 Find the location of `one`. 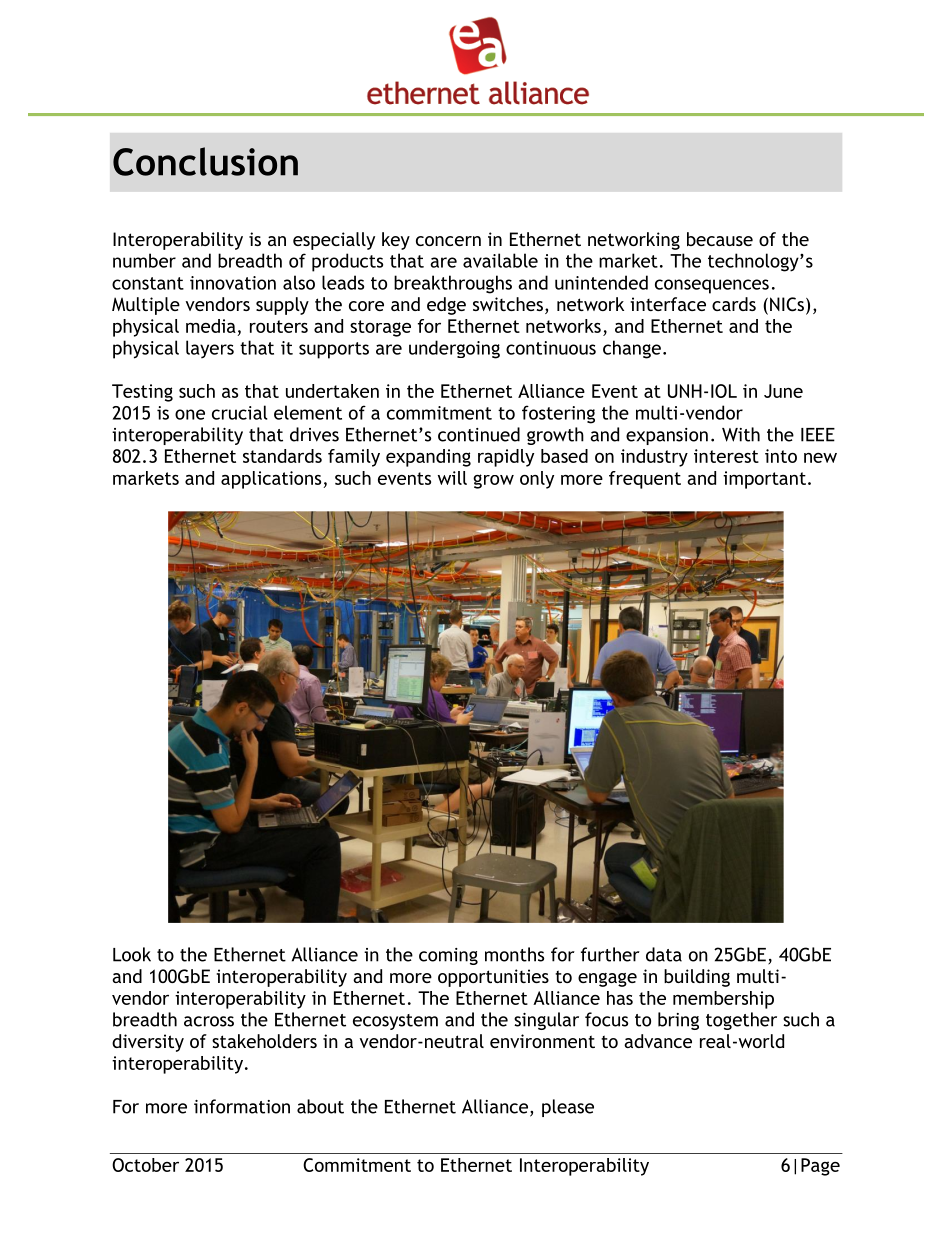

one is located at coordinates (190, 414).
